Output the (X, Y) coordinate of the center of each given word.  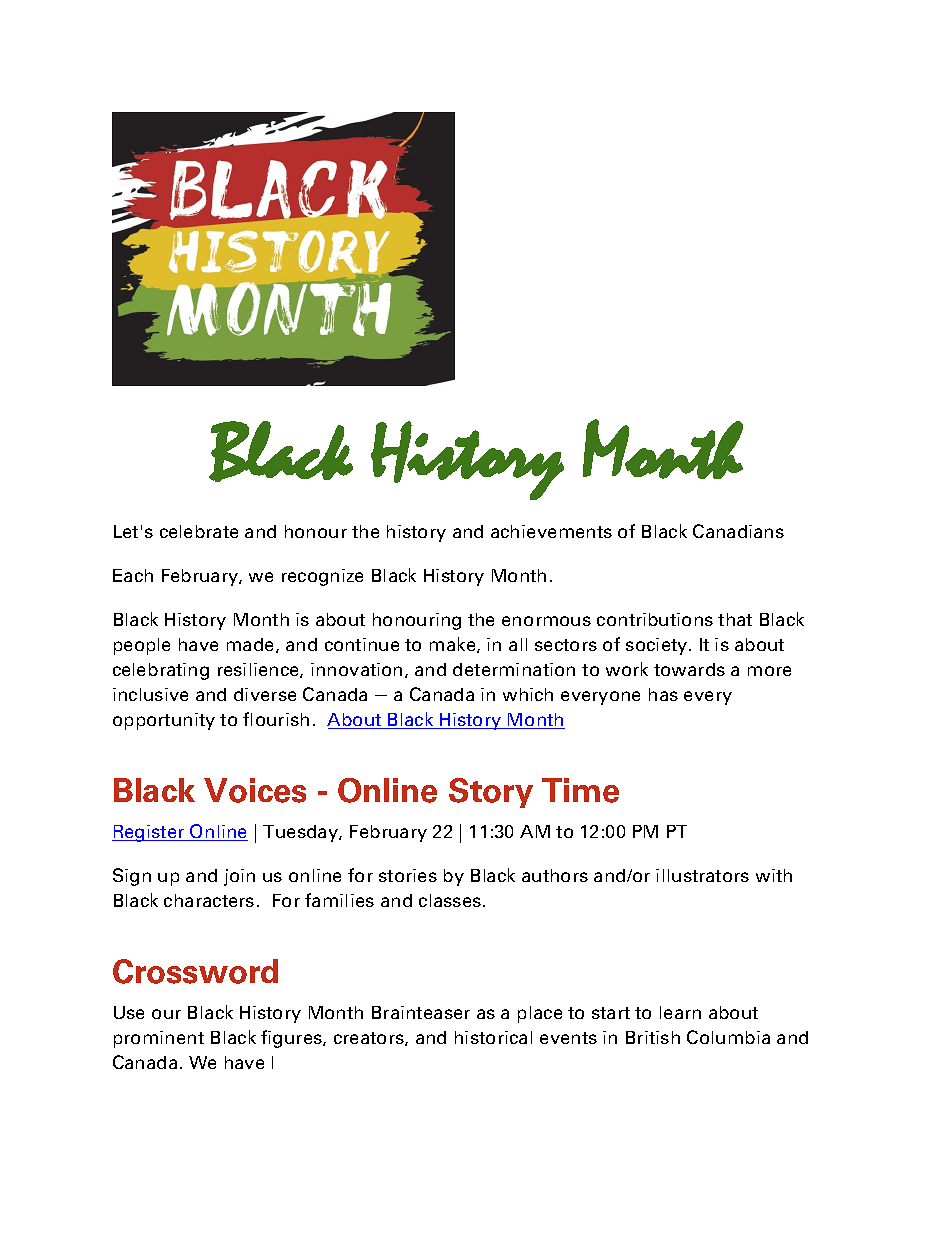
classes (451, 900)
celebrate (199, 531)
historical (493, 1037)
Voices (255, 790)
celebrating (161, 671)
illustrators (702, 875)
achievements (551, 531)
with (774, 875)
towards (689, 669)
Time (580, 790)
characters (209, 900)
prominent (159, 1039)
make (454, 645)
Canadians (738, 531)
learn (680, 1012)
